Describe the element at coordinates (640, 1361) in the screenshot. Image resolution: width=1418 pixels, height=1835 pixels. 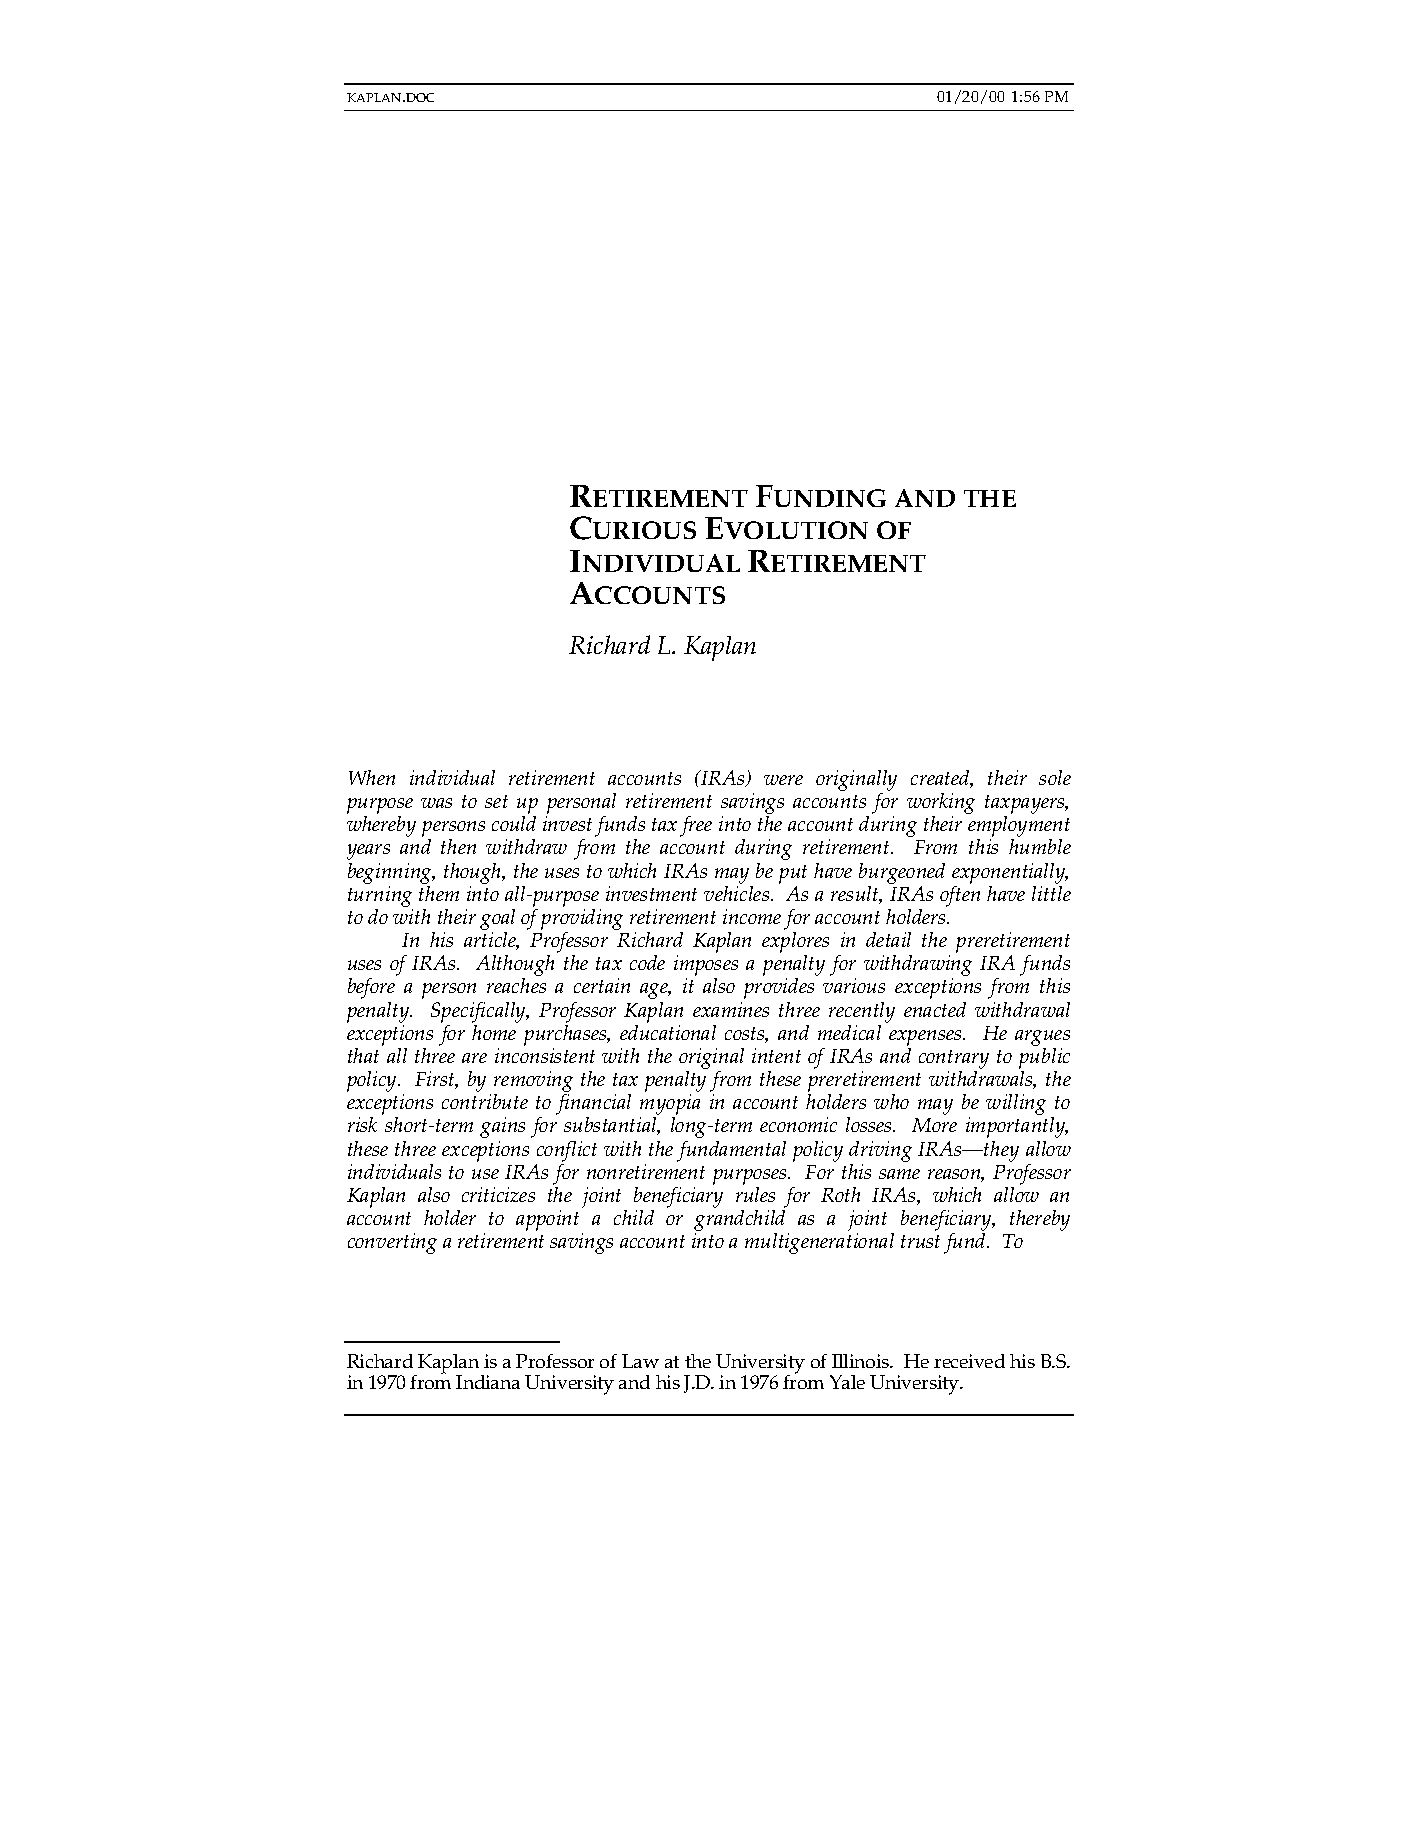
I see `Law` at that location.
